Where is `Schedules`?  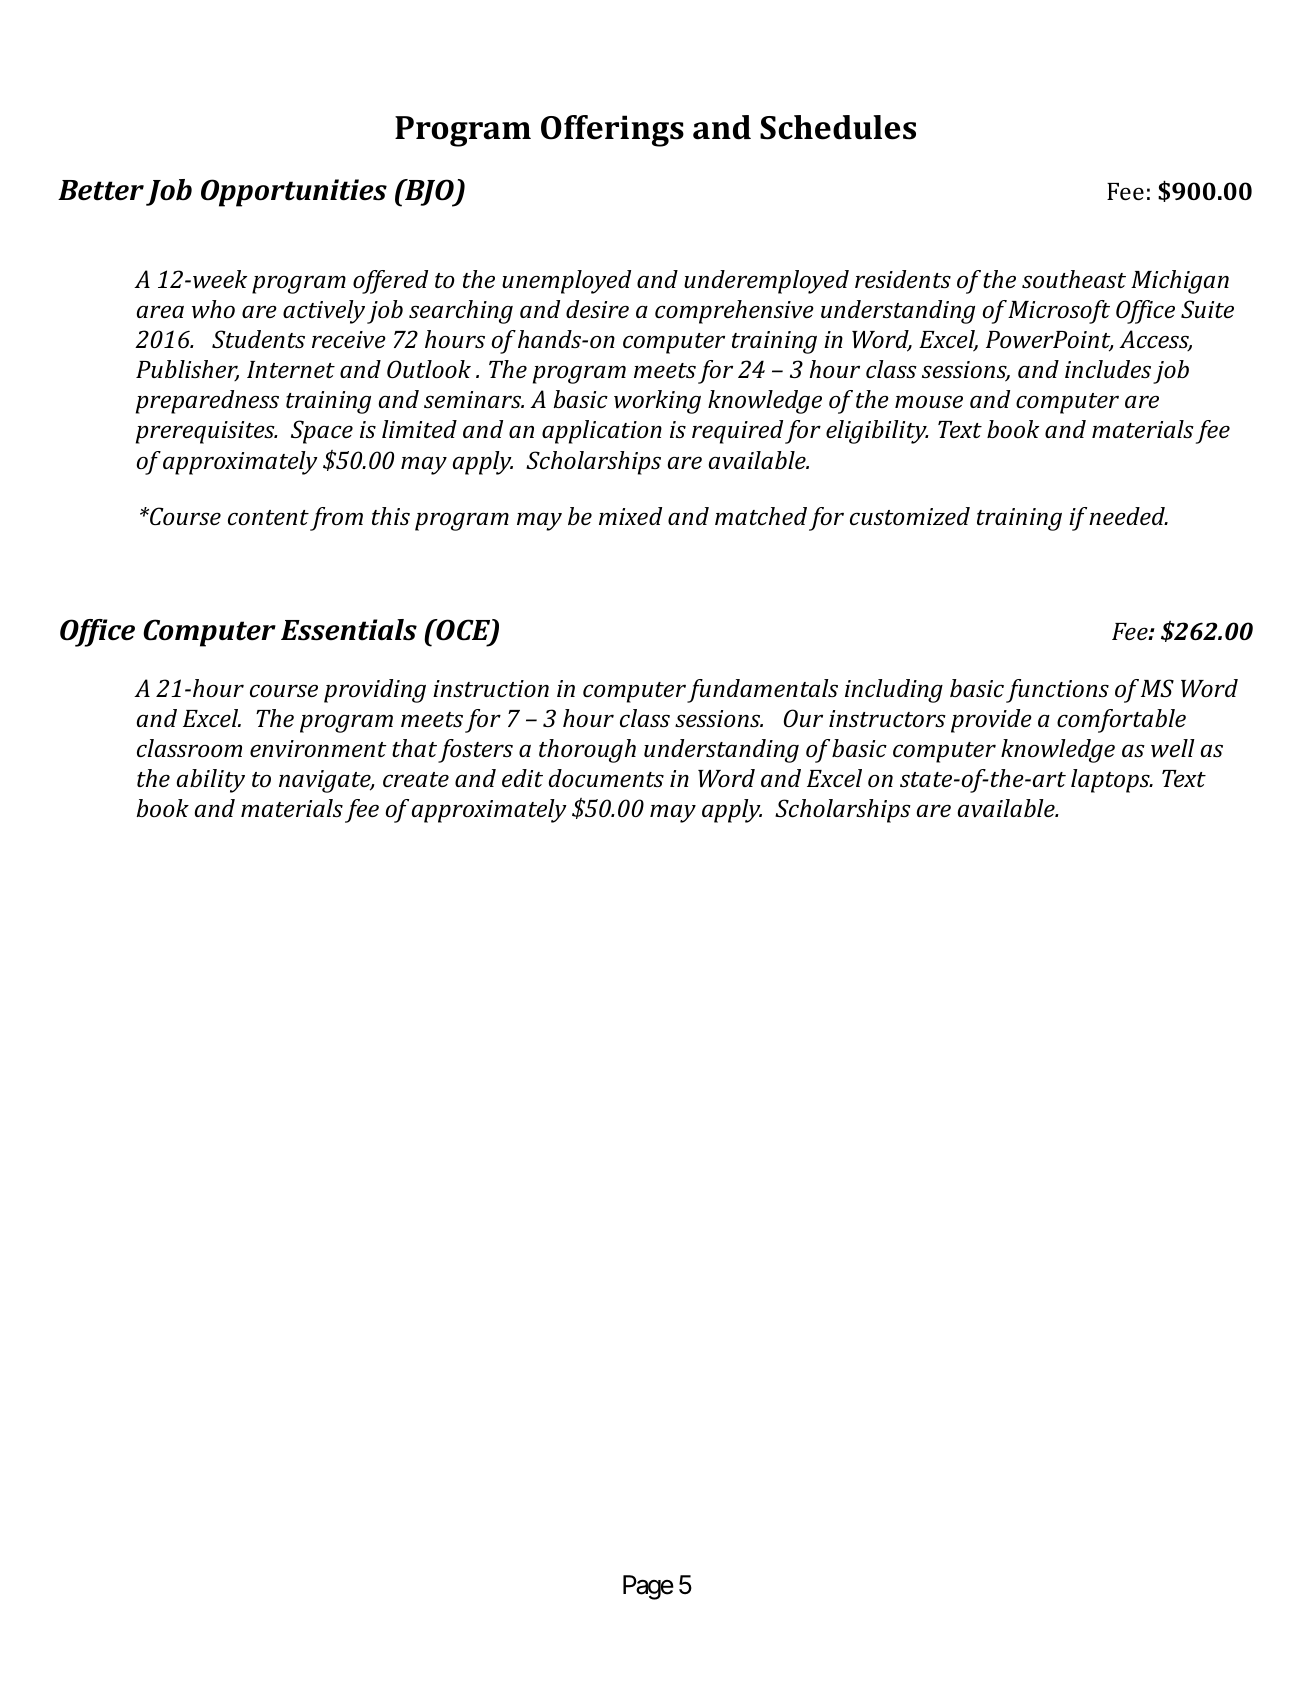
Schedules is located at coordinates (838, 127).
